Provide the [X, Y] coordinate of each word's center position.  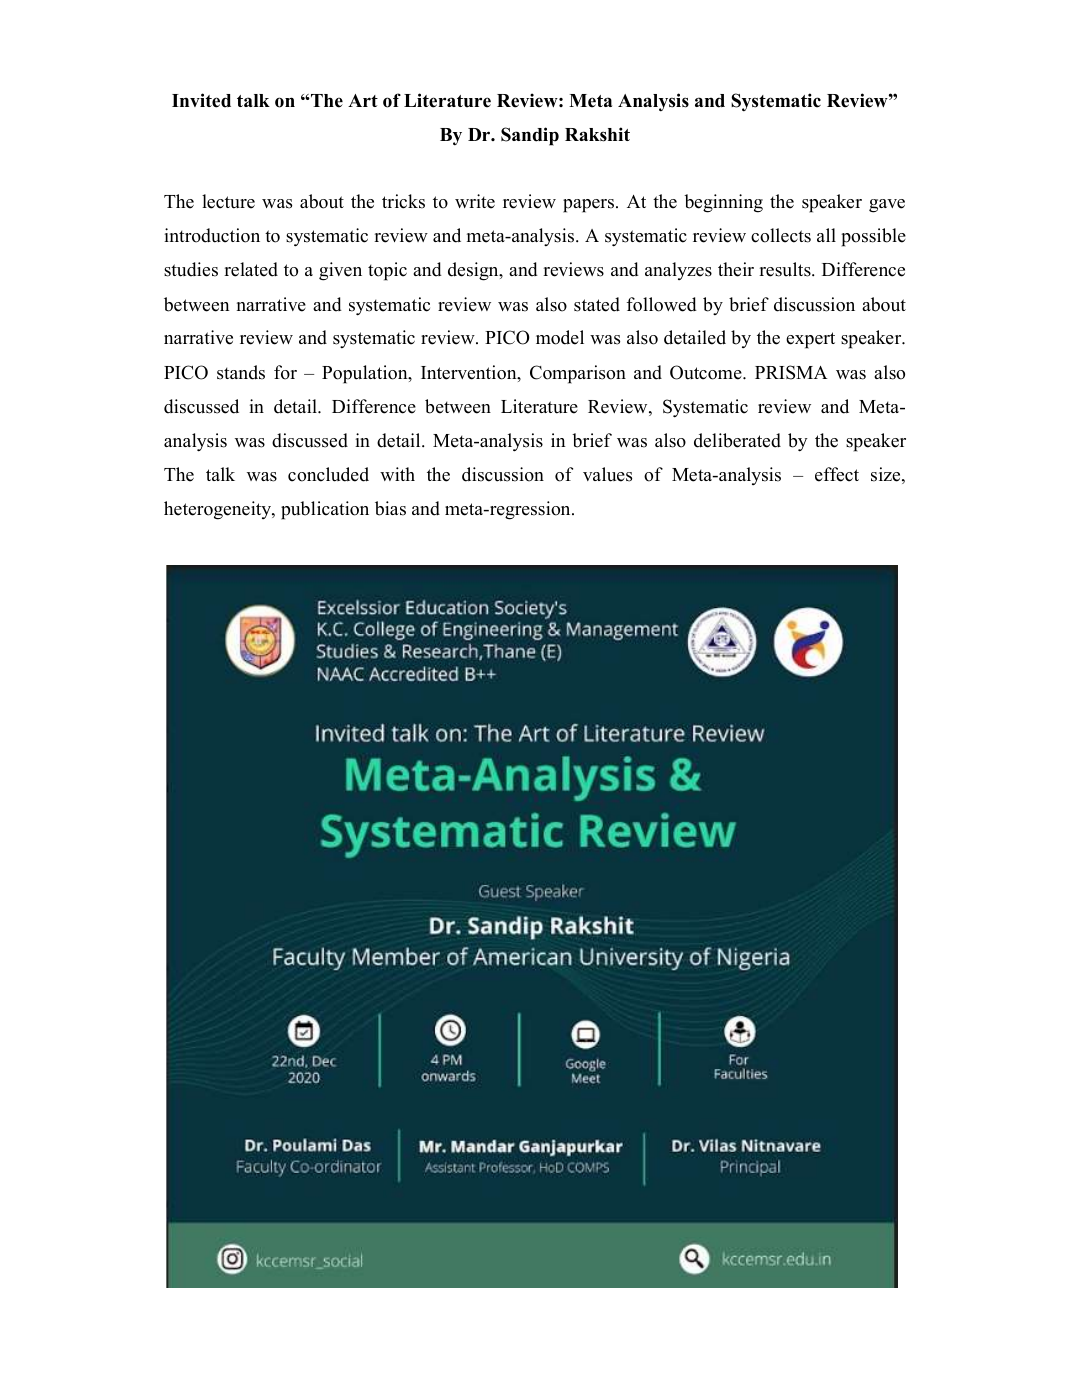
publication [325, 510]
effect [837, 474]
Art [363, 100]
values [607, 474]
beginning [723, 203]
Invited [201, 100]
